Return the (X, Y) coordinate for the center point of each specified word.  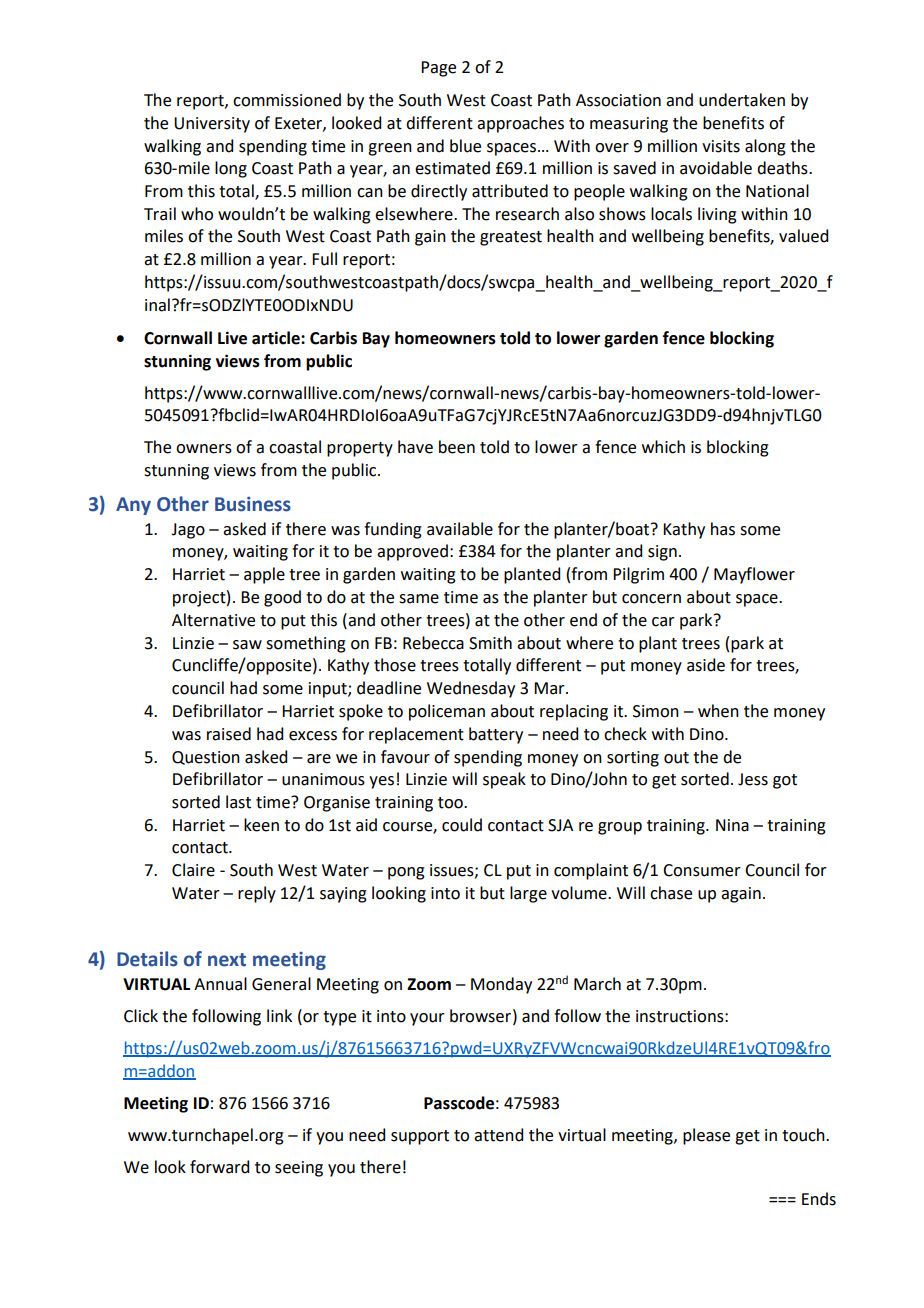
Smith (490, 643)
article (277, 338)
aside (706, 665)
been (457, 447)
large (528, 894)
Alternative (213, 620)
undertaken (742, 100)
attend (498, 1135)
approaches (520, 124)
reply (257, 894)
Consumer (702, 870)
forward (219, 1167)
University (212, 125)
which (663, 447)
